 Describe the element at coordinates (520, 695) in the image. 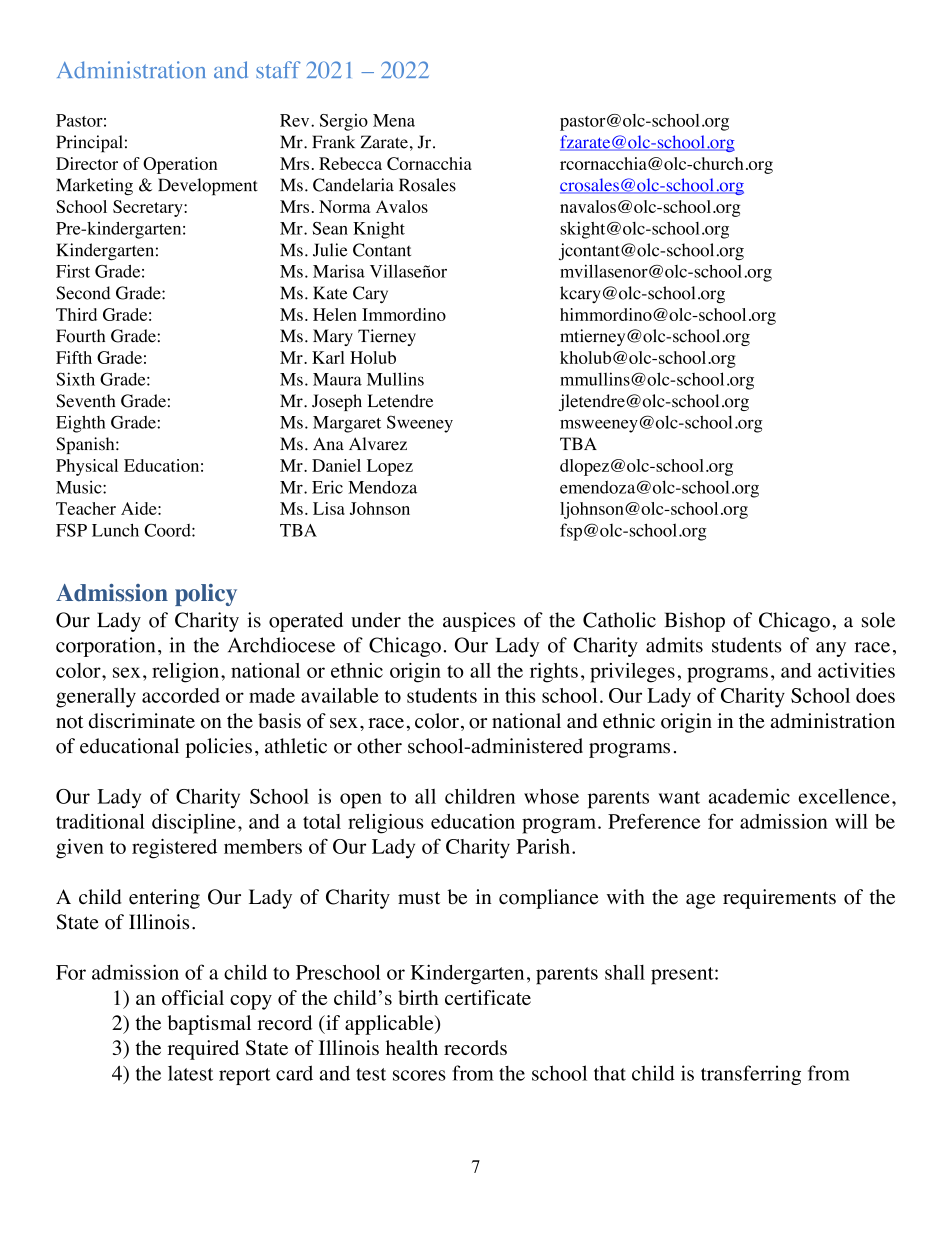

I see `this` at that location.
